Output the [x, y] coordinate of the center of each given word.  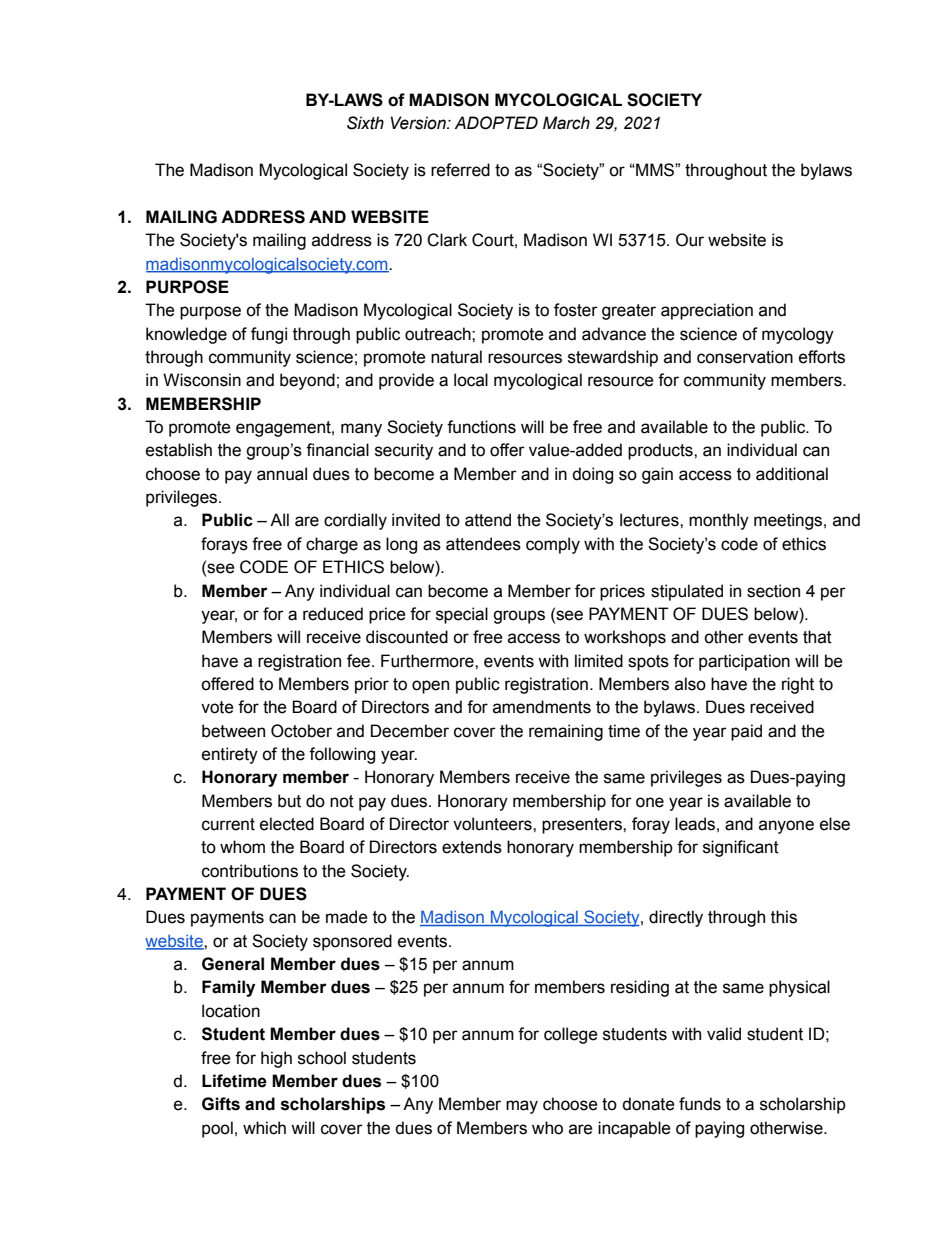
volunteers [493, 824]
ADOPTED [496, 123]
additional [792, 474]
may [522, 1107]
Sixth [365, 123]
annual [282, 474]
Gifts [221, 1104]
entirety [230, 755]
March [566, 123]
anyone [786, 827]
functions [481, 427]
